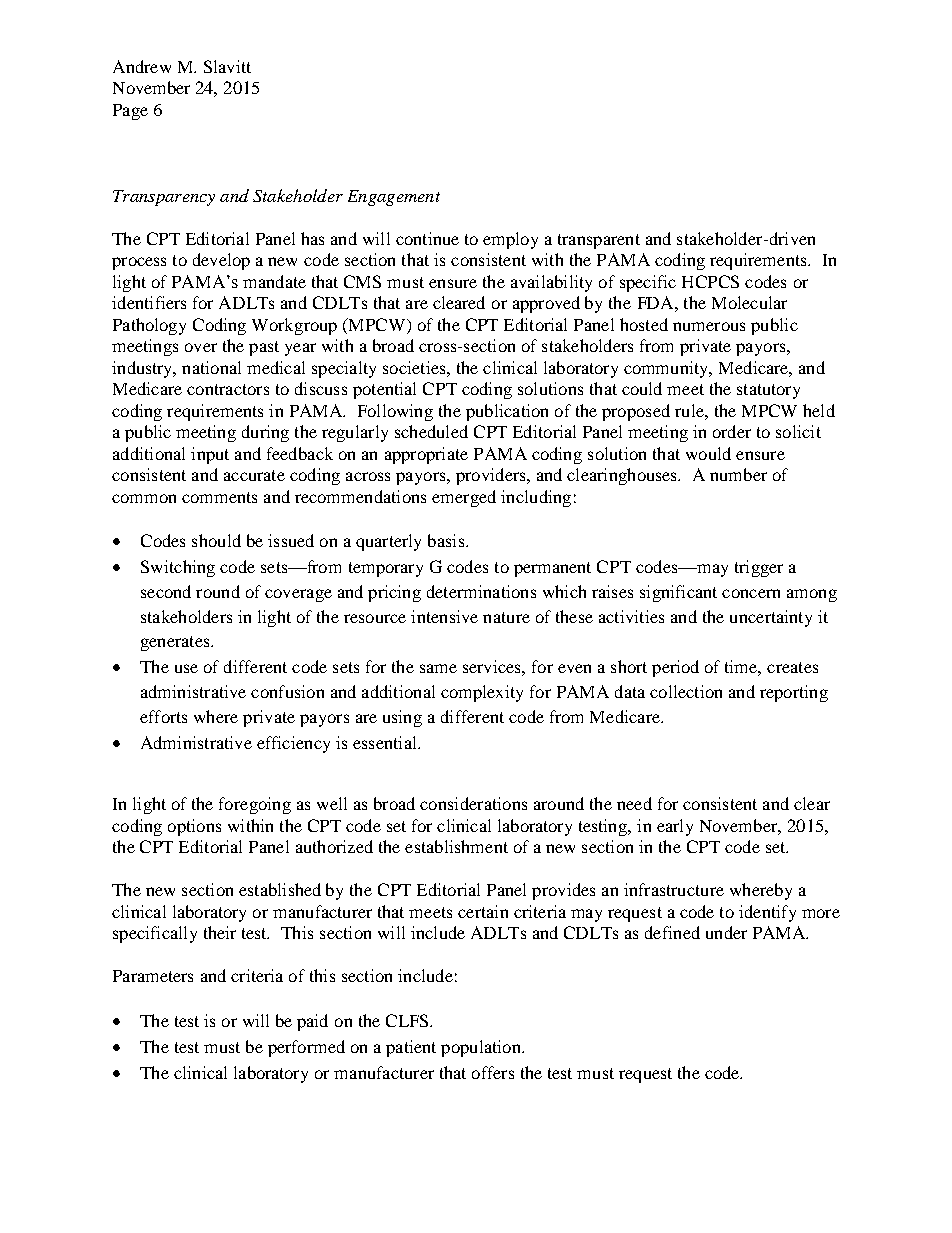 The width and height of the page is (952, 1233). Describe the element at coordinates (726, 932) in the page. I see `under` at that location.
